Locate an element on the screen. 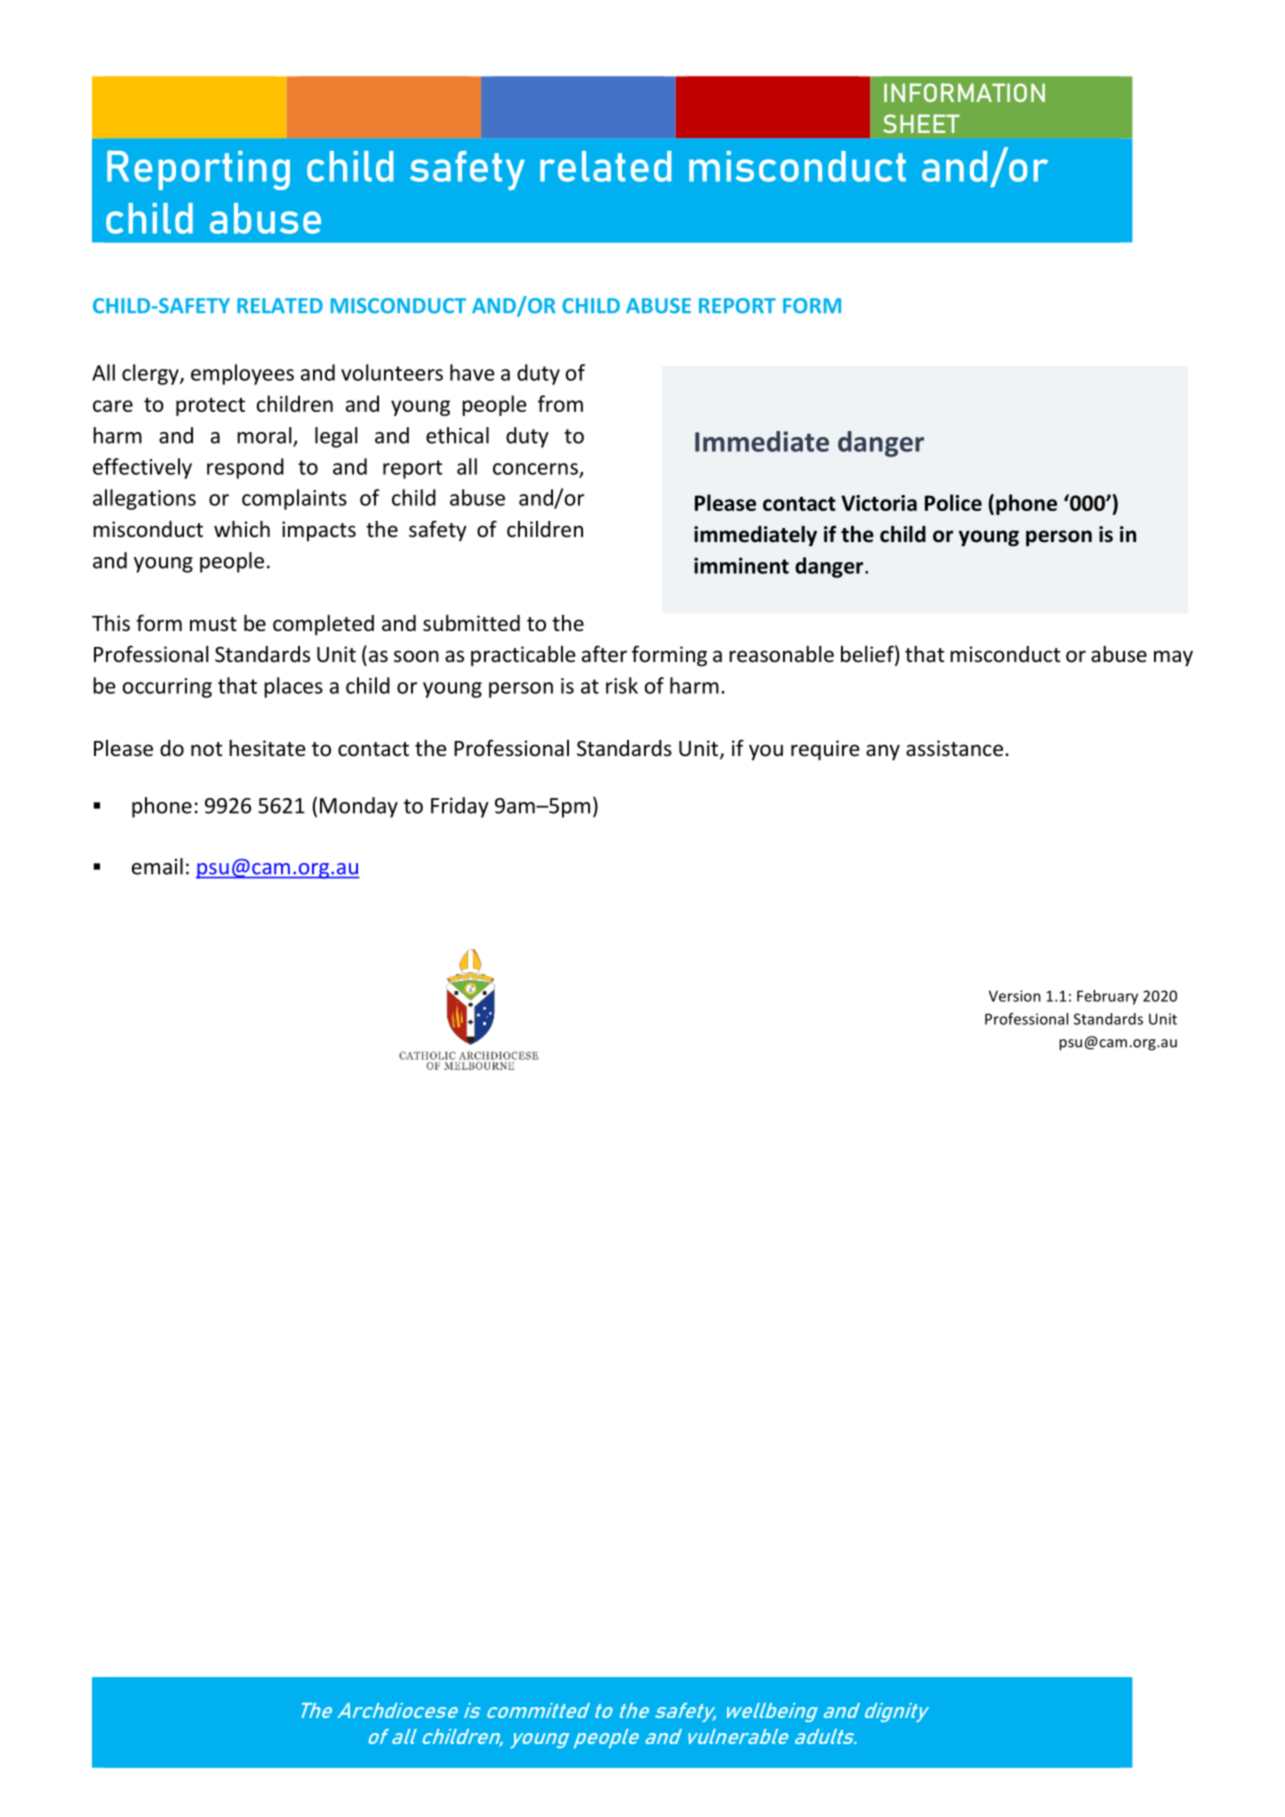 Image resolution: width=1285 pixels, height=1817 pixels. Police is located at coordinates (953, 502).
